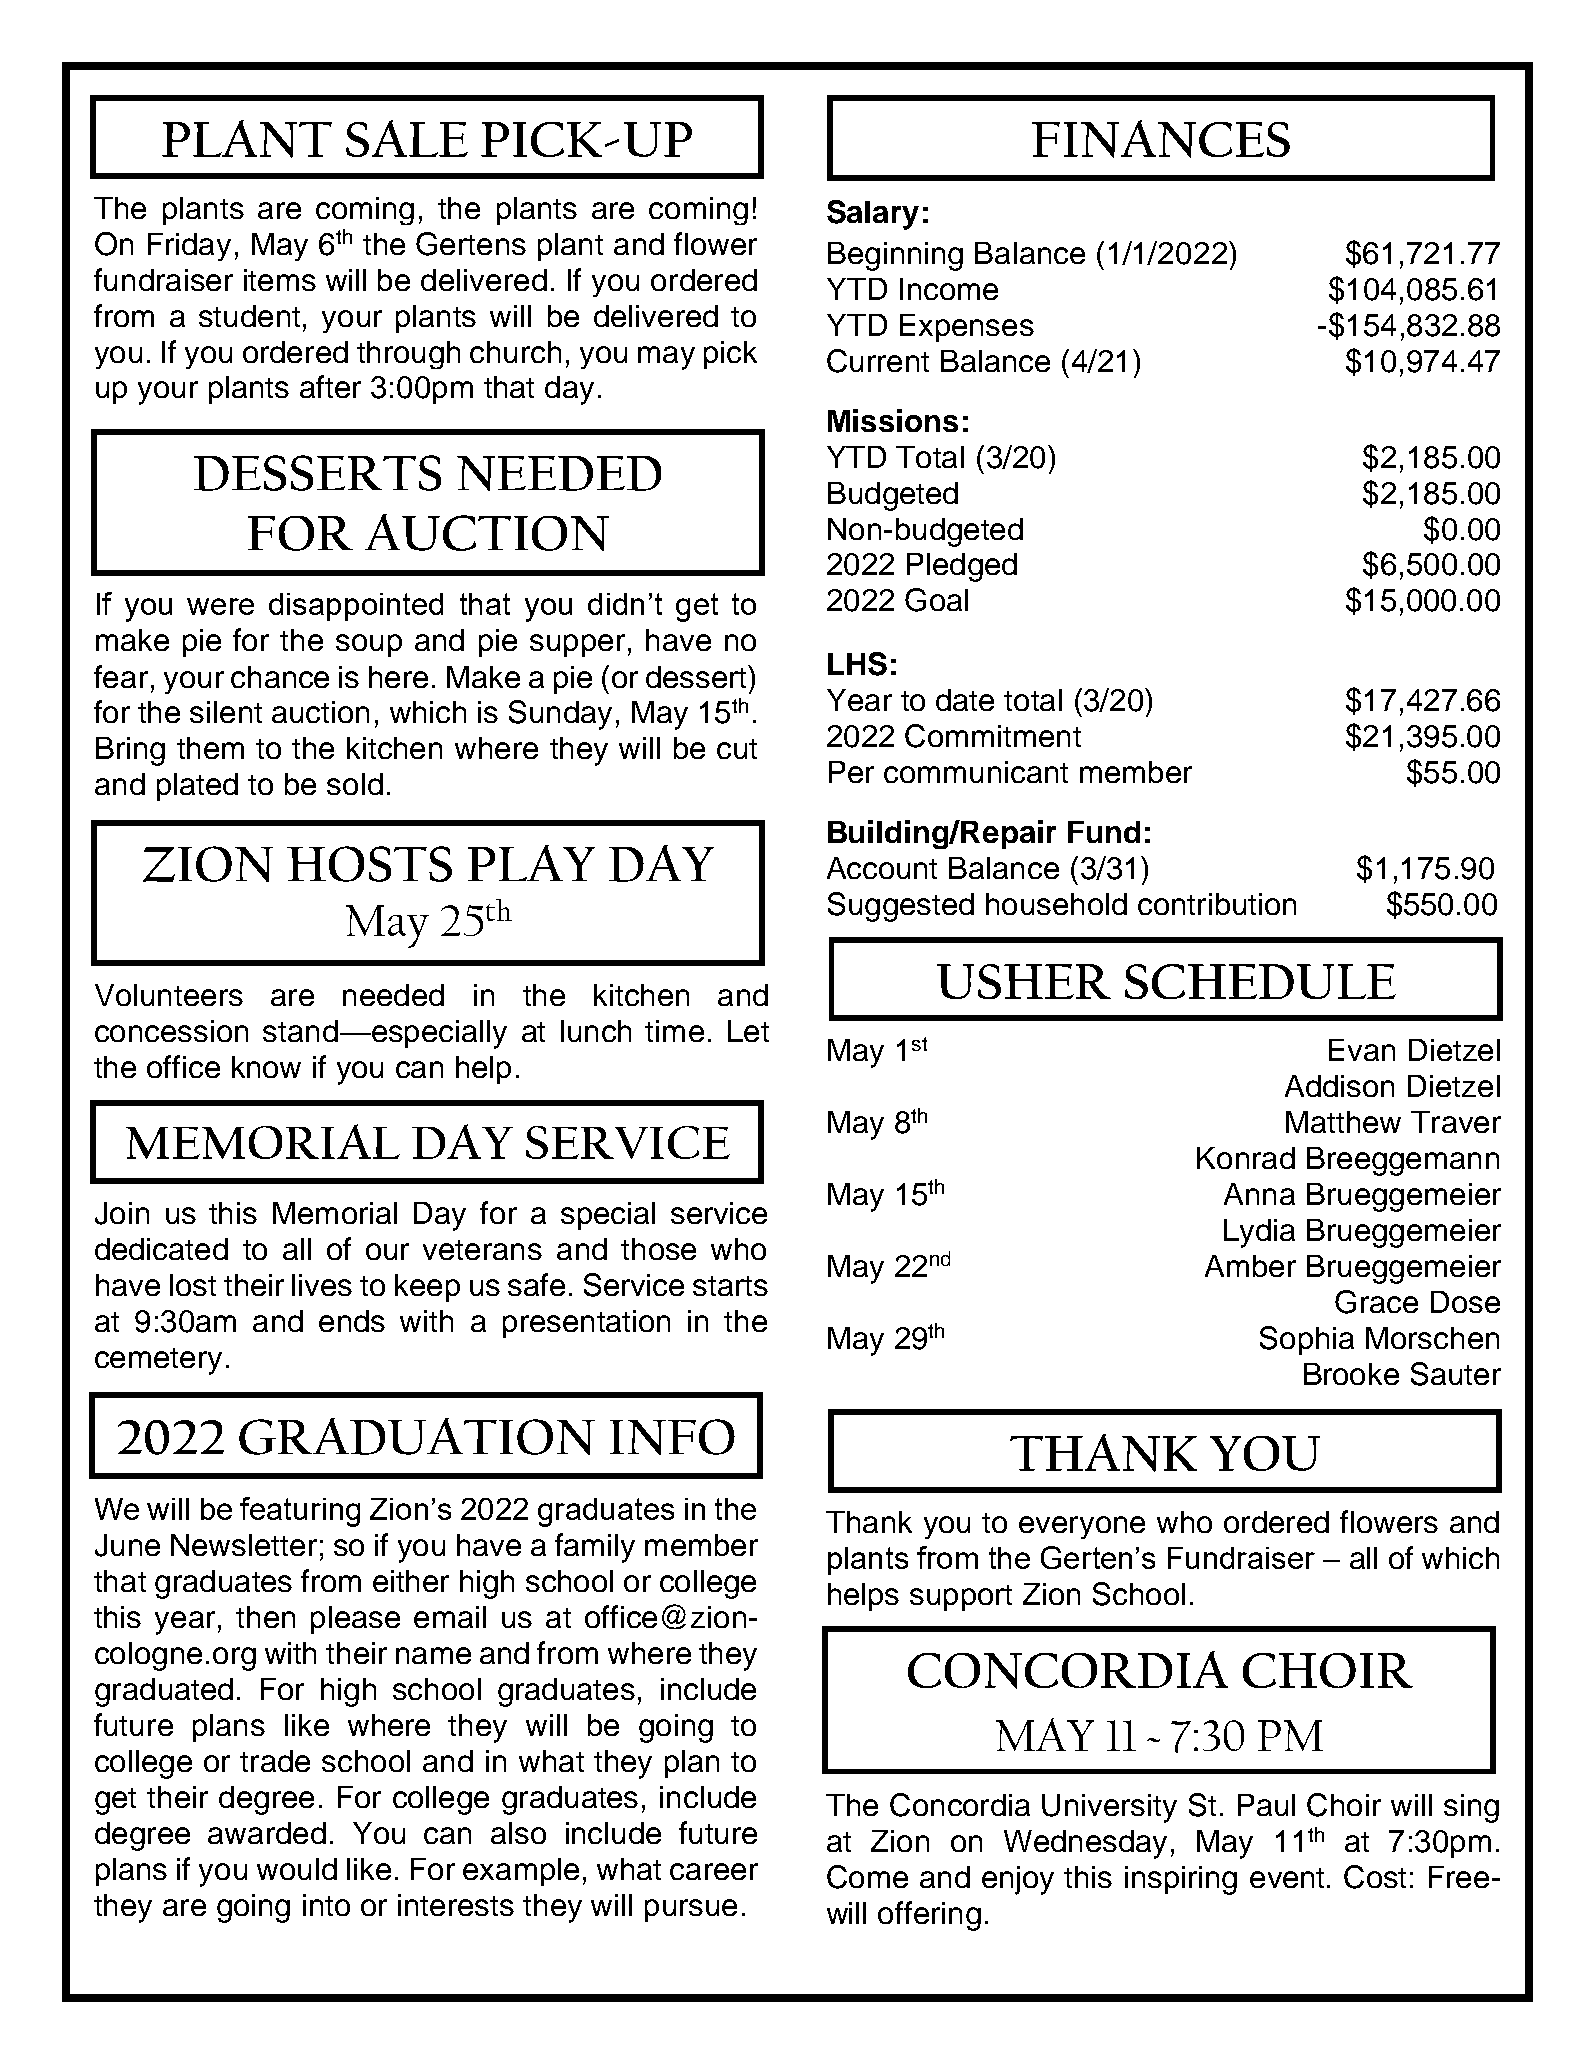 The image size is (1595, 2064). Describe the element at coordinates (873, 215) in the screenshot. I see `Salary` at that location.
